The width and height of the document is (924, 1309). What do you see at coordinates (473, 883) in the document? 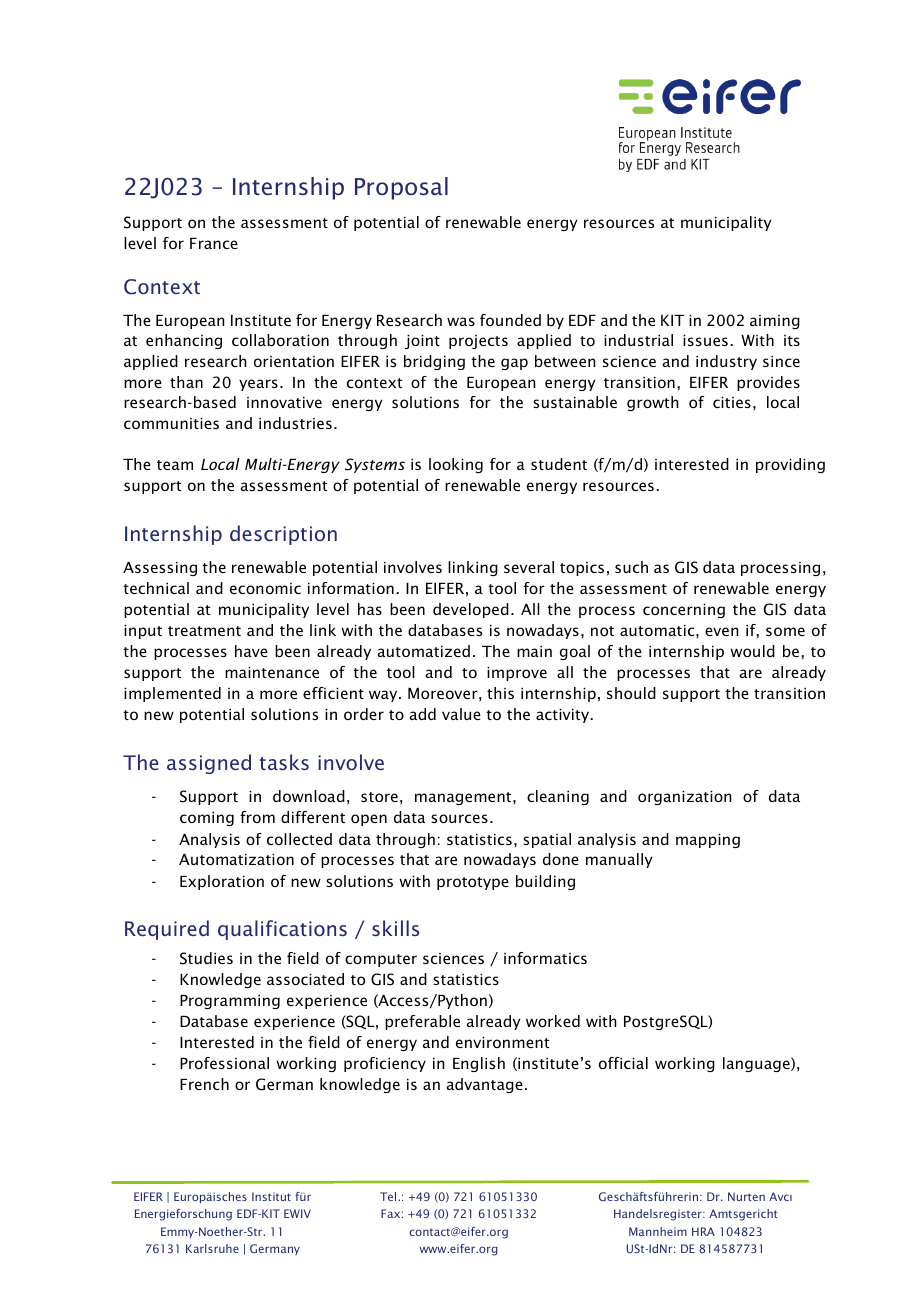
I see `prototype` at bounding box center [473, 883].
